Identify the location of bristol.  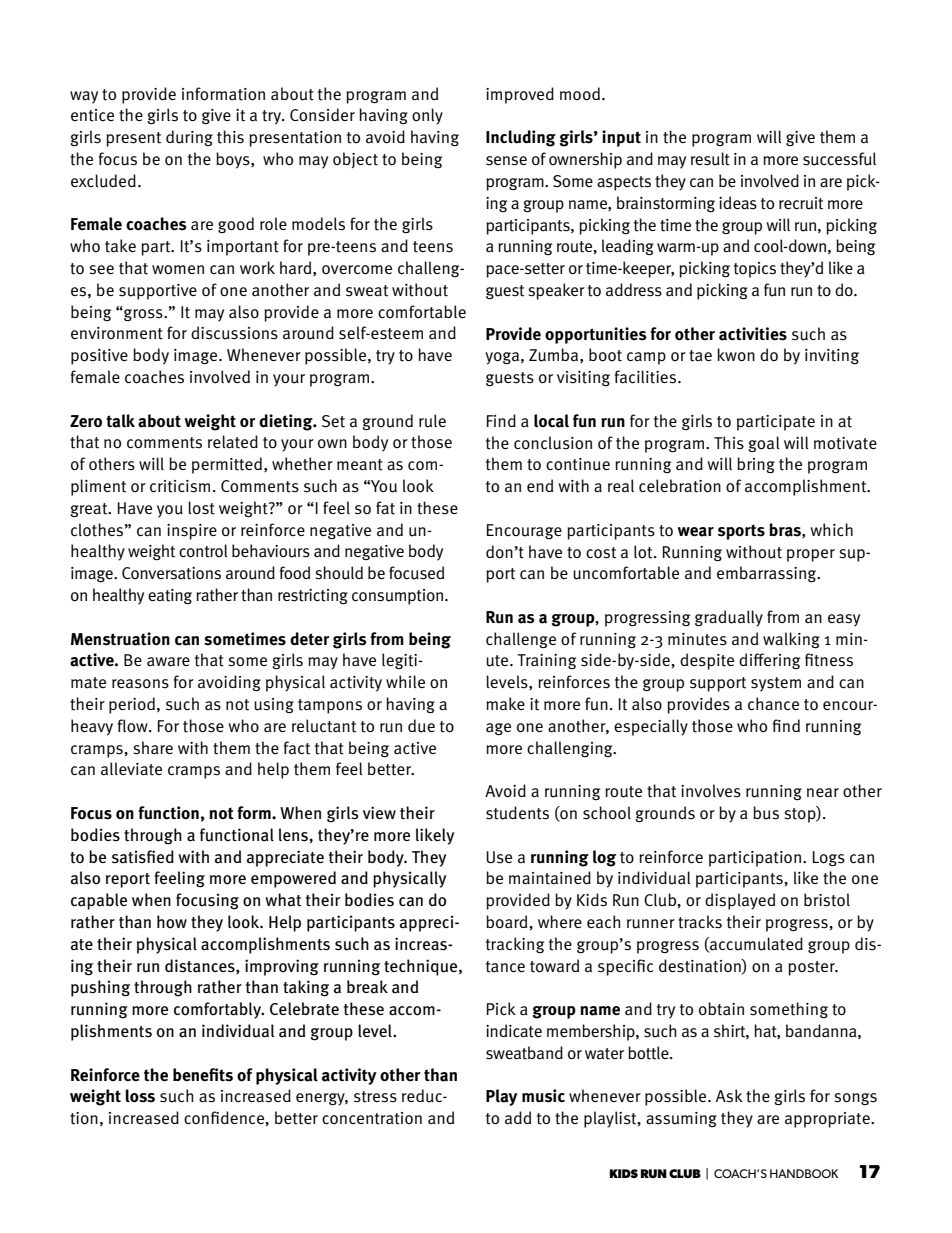
(827, 900).
